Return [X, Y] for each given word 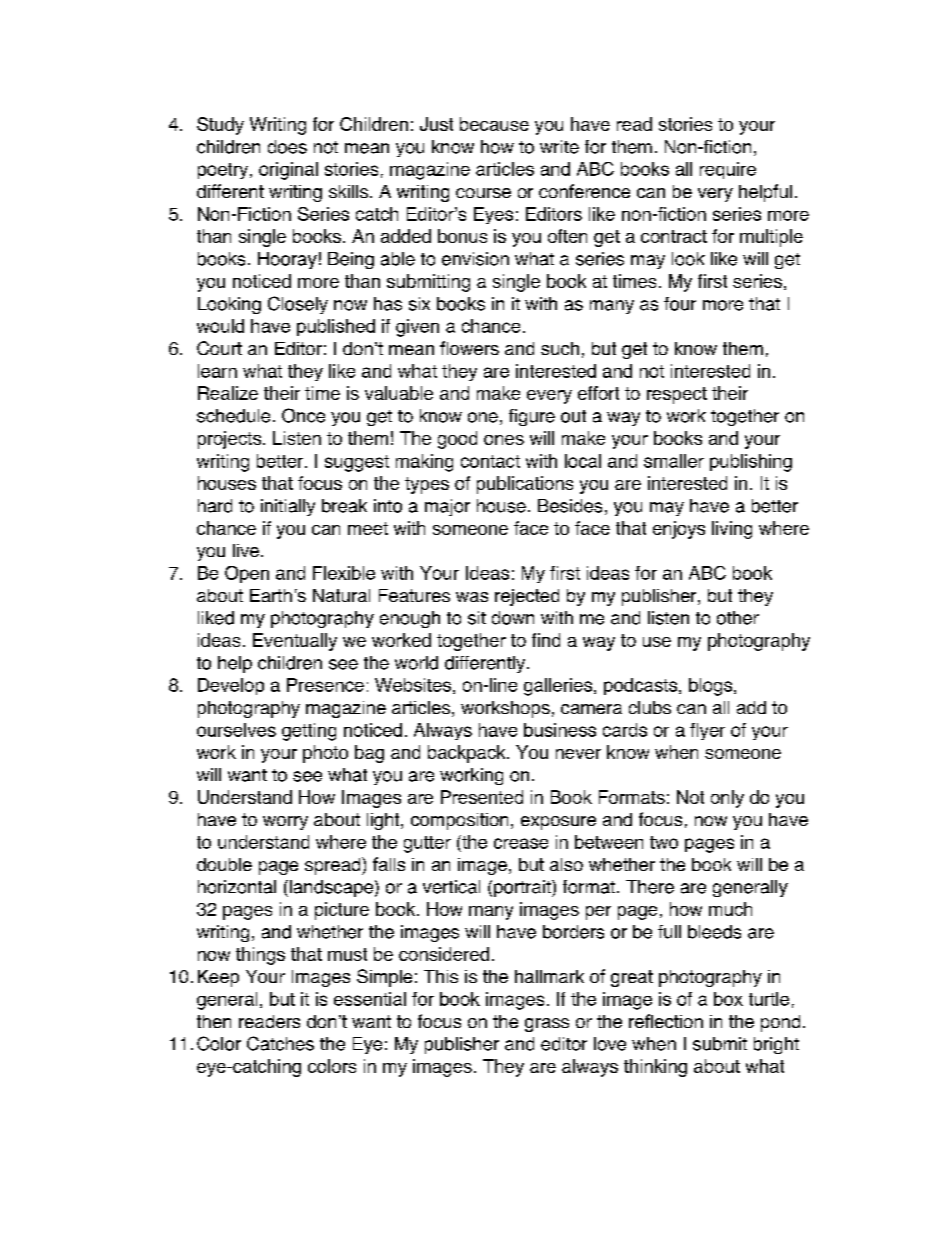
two [664, 842]
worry [285, 823]
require [728, 170]
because [494, 124]
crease [521, 843]
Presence [325, 685]
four [680, 304]
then [214, 1021]
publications [525, 485]
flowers [469, 348]
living [732, 530]
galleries [559, 687]
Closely [298, 305]
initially [288, 507]
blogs [712, 687]
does [287, 147]
